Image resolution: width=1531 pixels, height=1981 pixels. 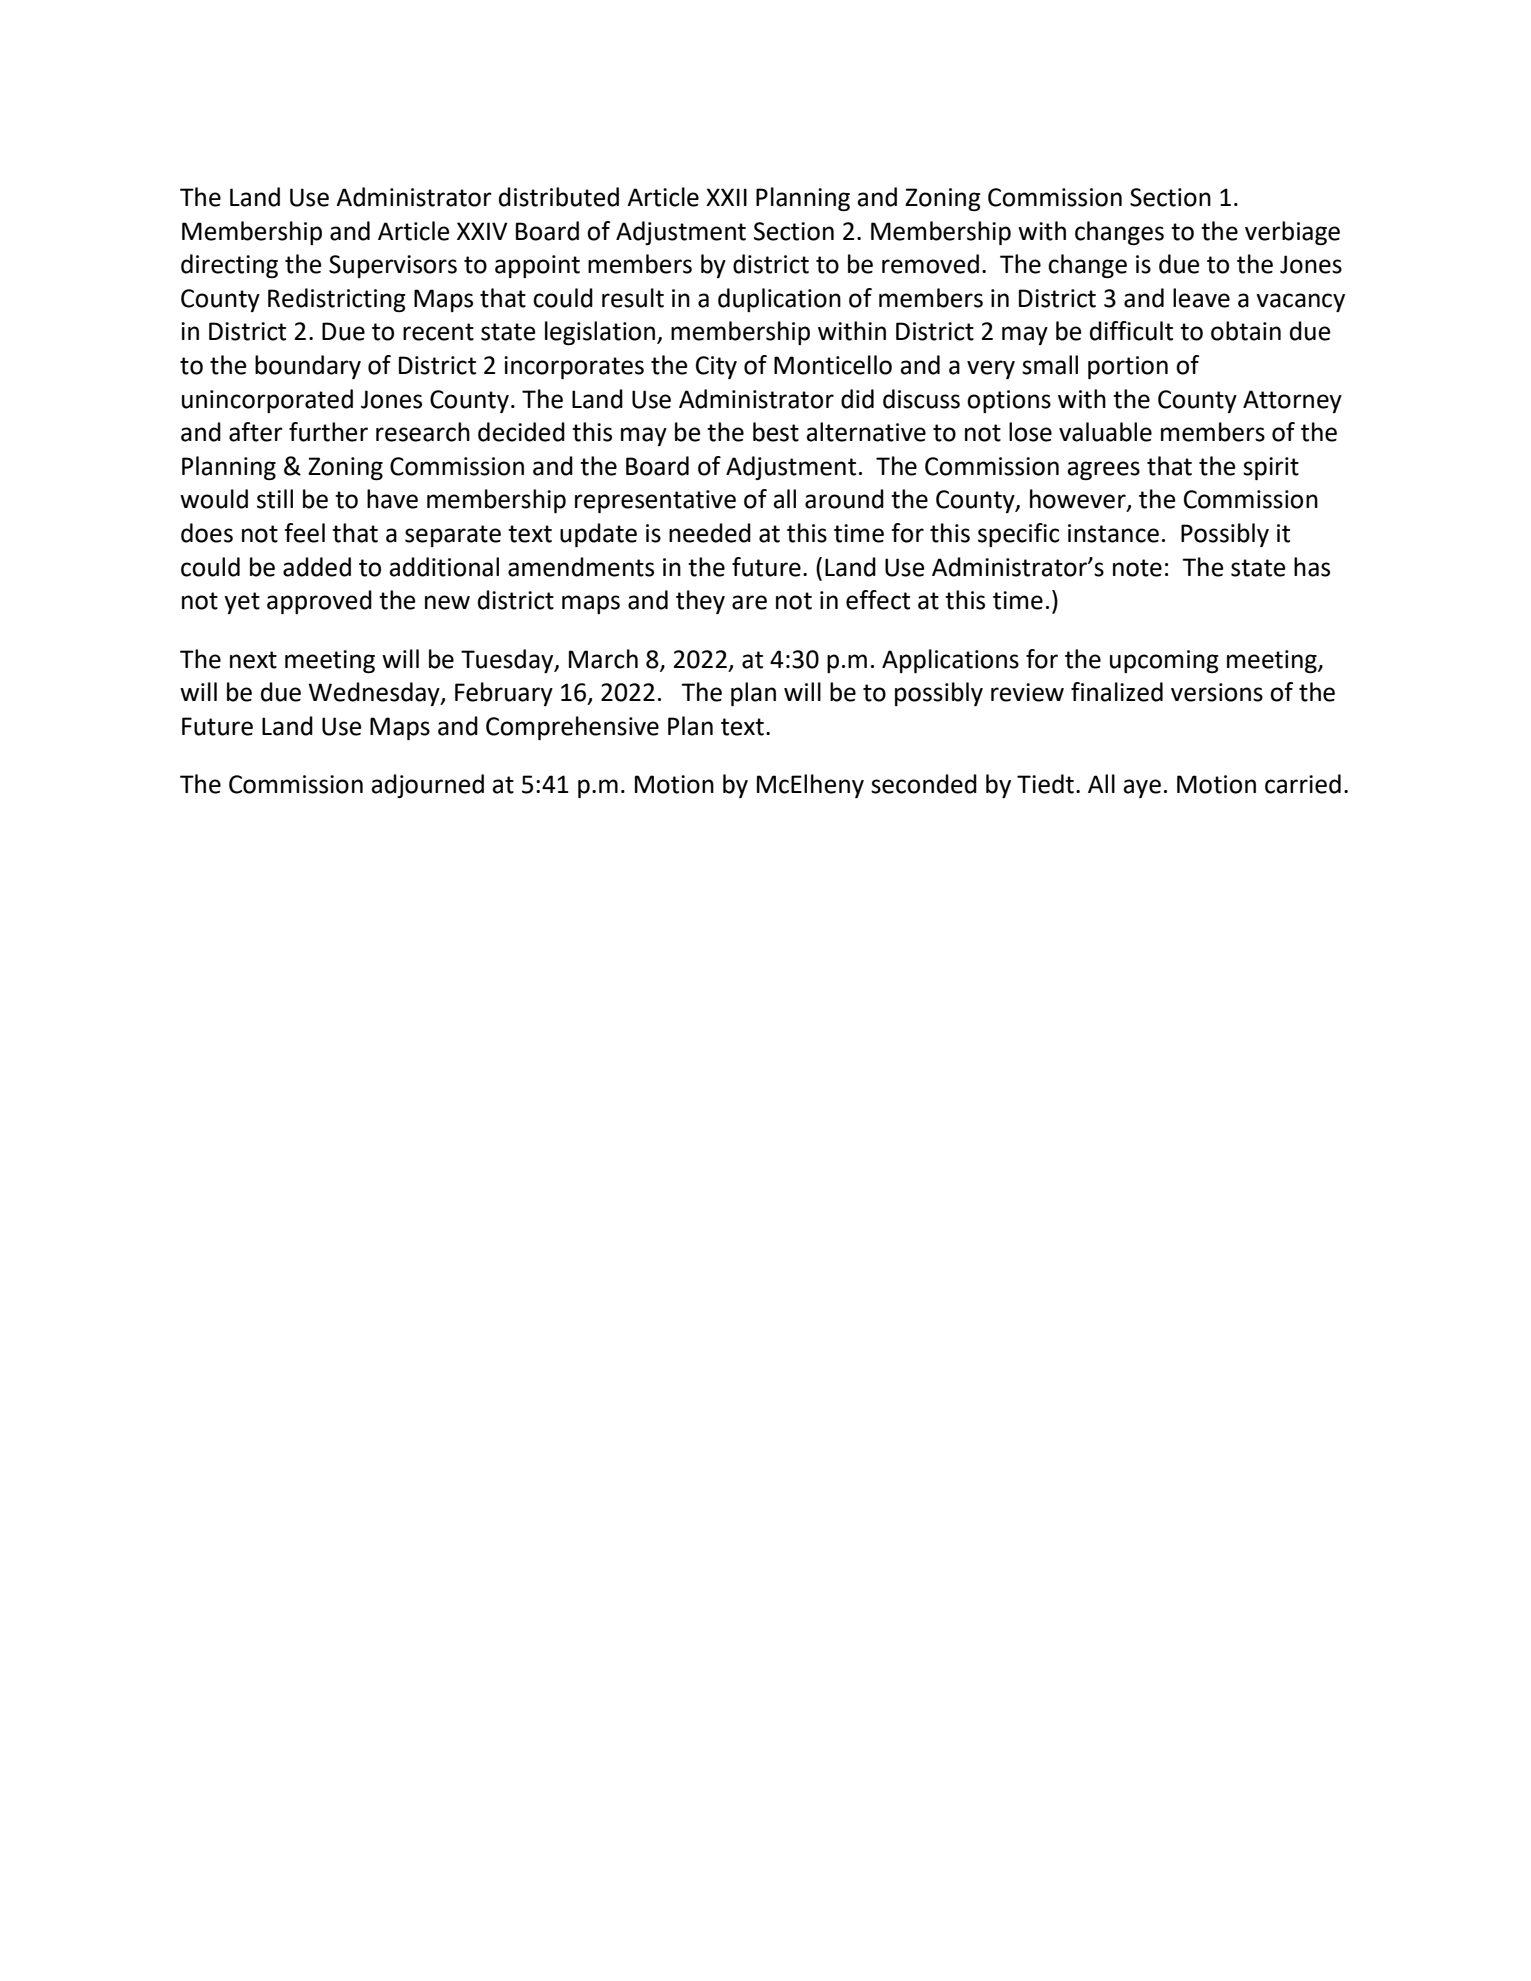 I want to click on upcoming, so click(x=1164, y=661).
